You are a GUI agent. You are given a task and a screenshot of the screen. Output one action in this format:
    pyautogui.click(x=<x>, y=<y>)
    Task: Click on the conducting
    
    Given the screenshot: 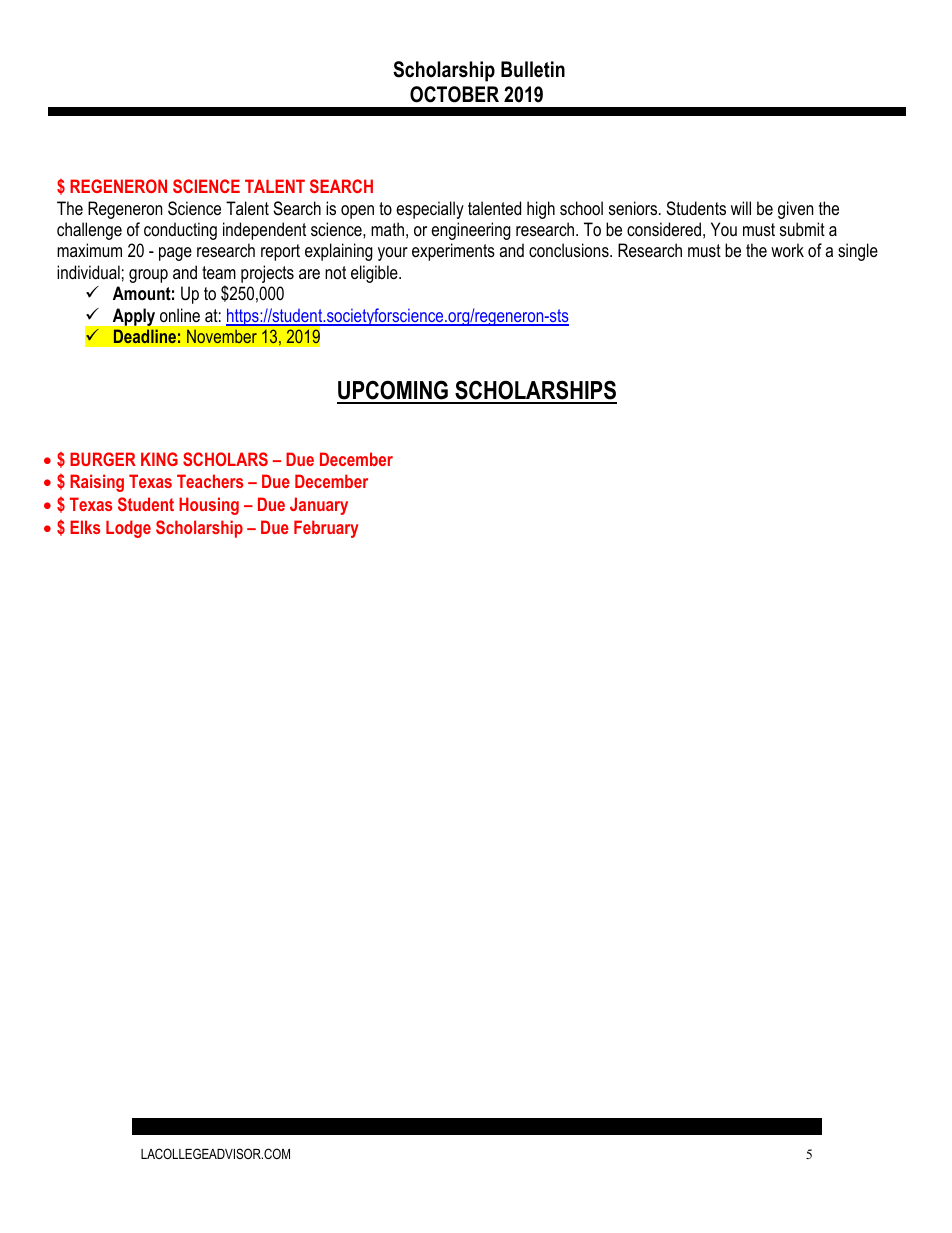 What is the action you would take?
    pyautogui.click(x=180, y=231)
